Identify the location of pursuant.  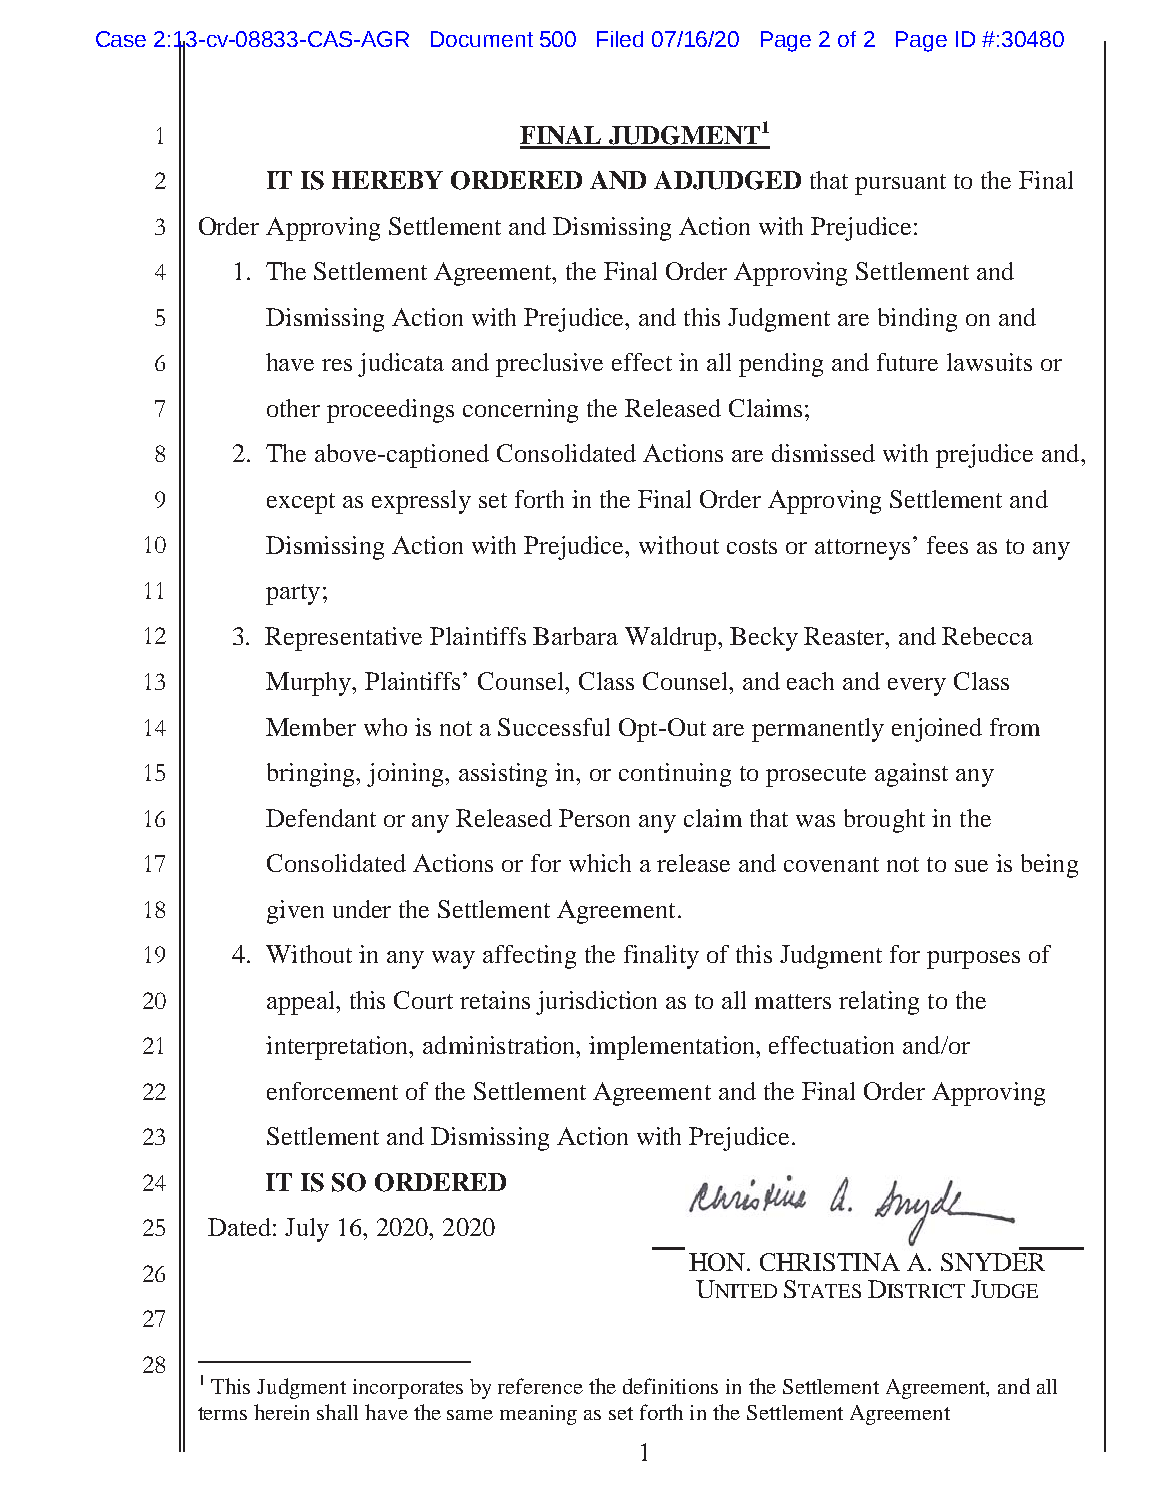
(900, 184).
